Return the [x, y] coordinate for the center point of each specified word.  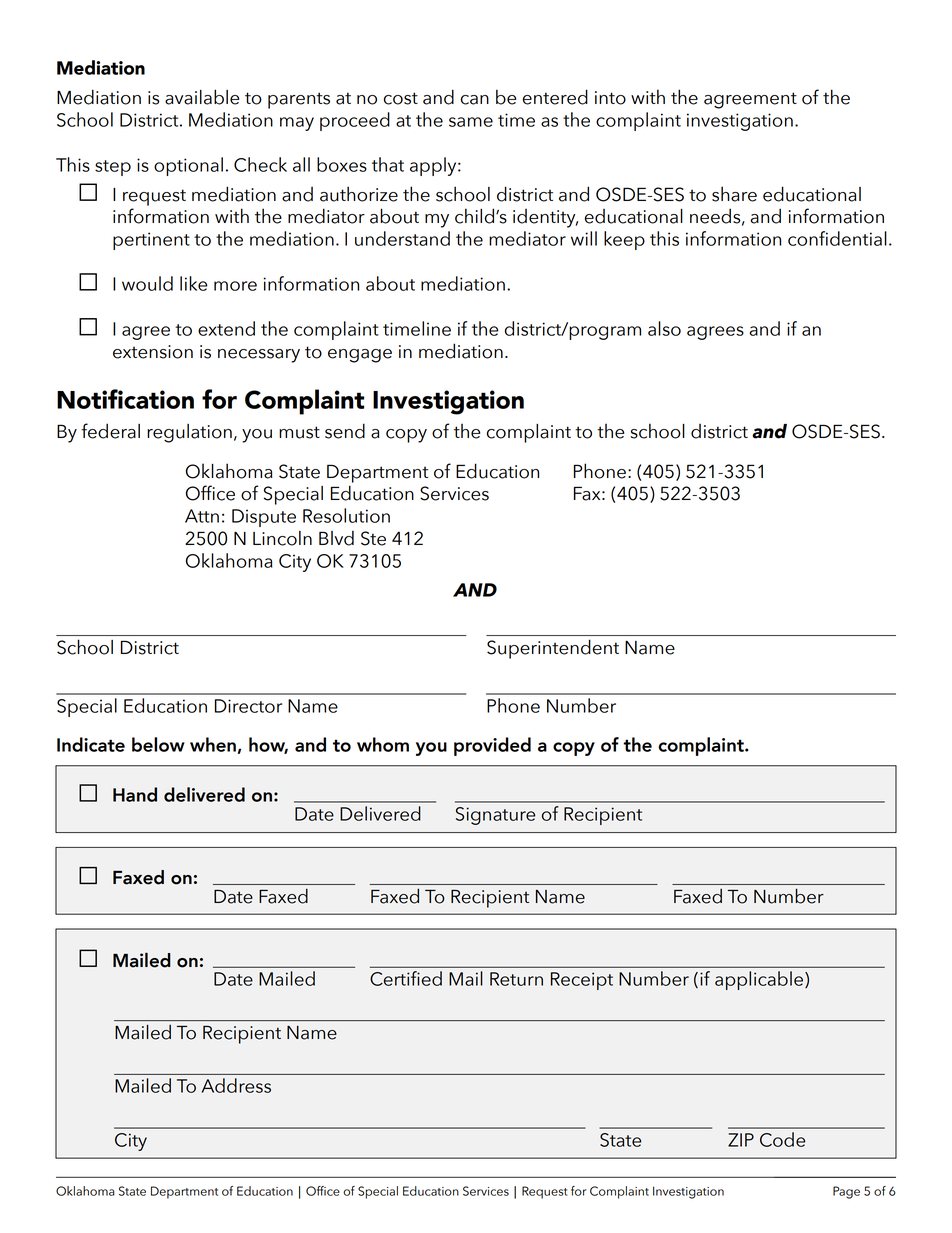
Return [516, 979]
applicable [760, 980]
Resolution [346, 515]
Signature [495, 816]
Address [236, 1085]
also [664, 328]
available [202, 97]
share [734, 194]
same [471, 122]
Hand [135, 794]
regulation [189, 433]
